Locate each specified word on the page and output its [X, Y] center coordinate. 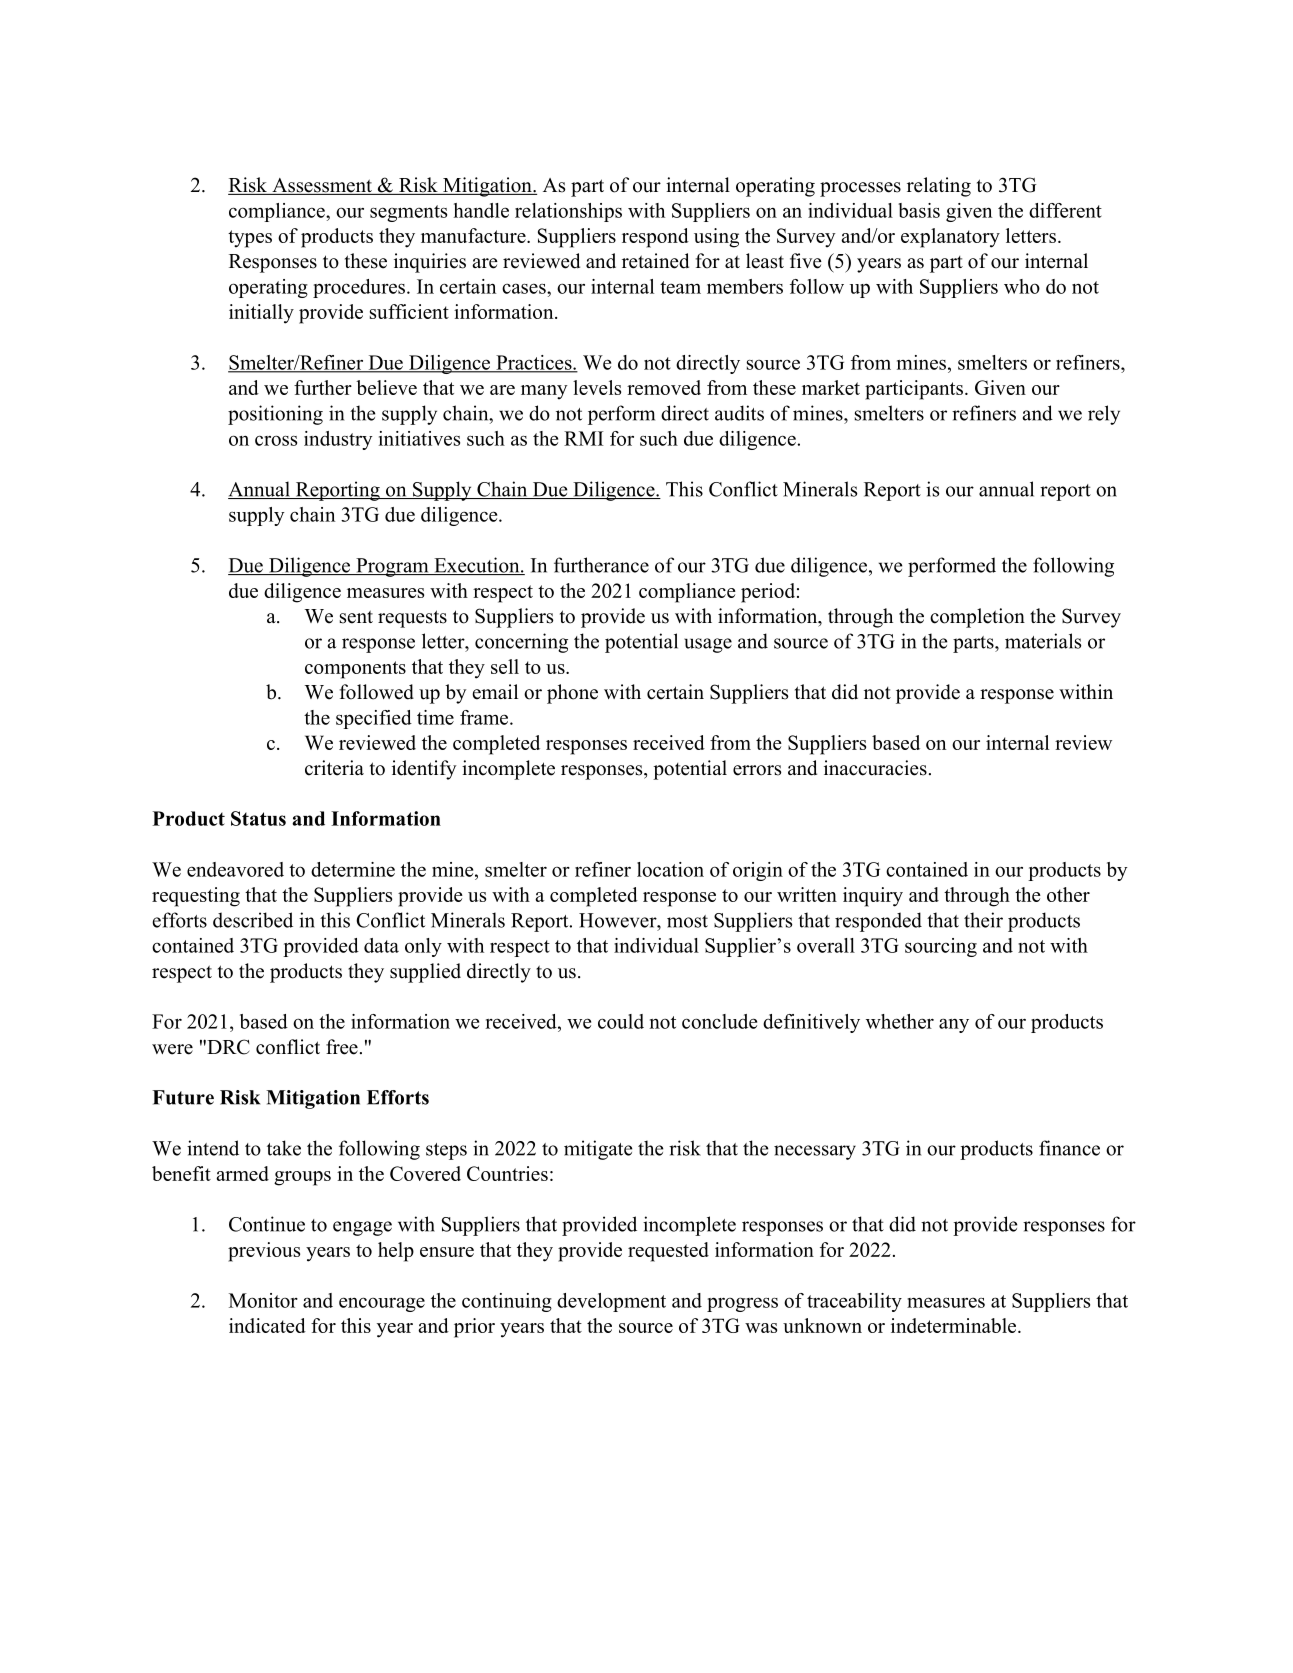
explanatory [950, 238]
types [250, 239]
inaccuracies [875, 768]
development [611, 1302]
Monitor [263, 1300]
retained [655, 261]
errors [757, 770]
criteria [334, 768]
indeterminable [955, 1325]
